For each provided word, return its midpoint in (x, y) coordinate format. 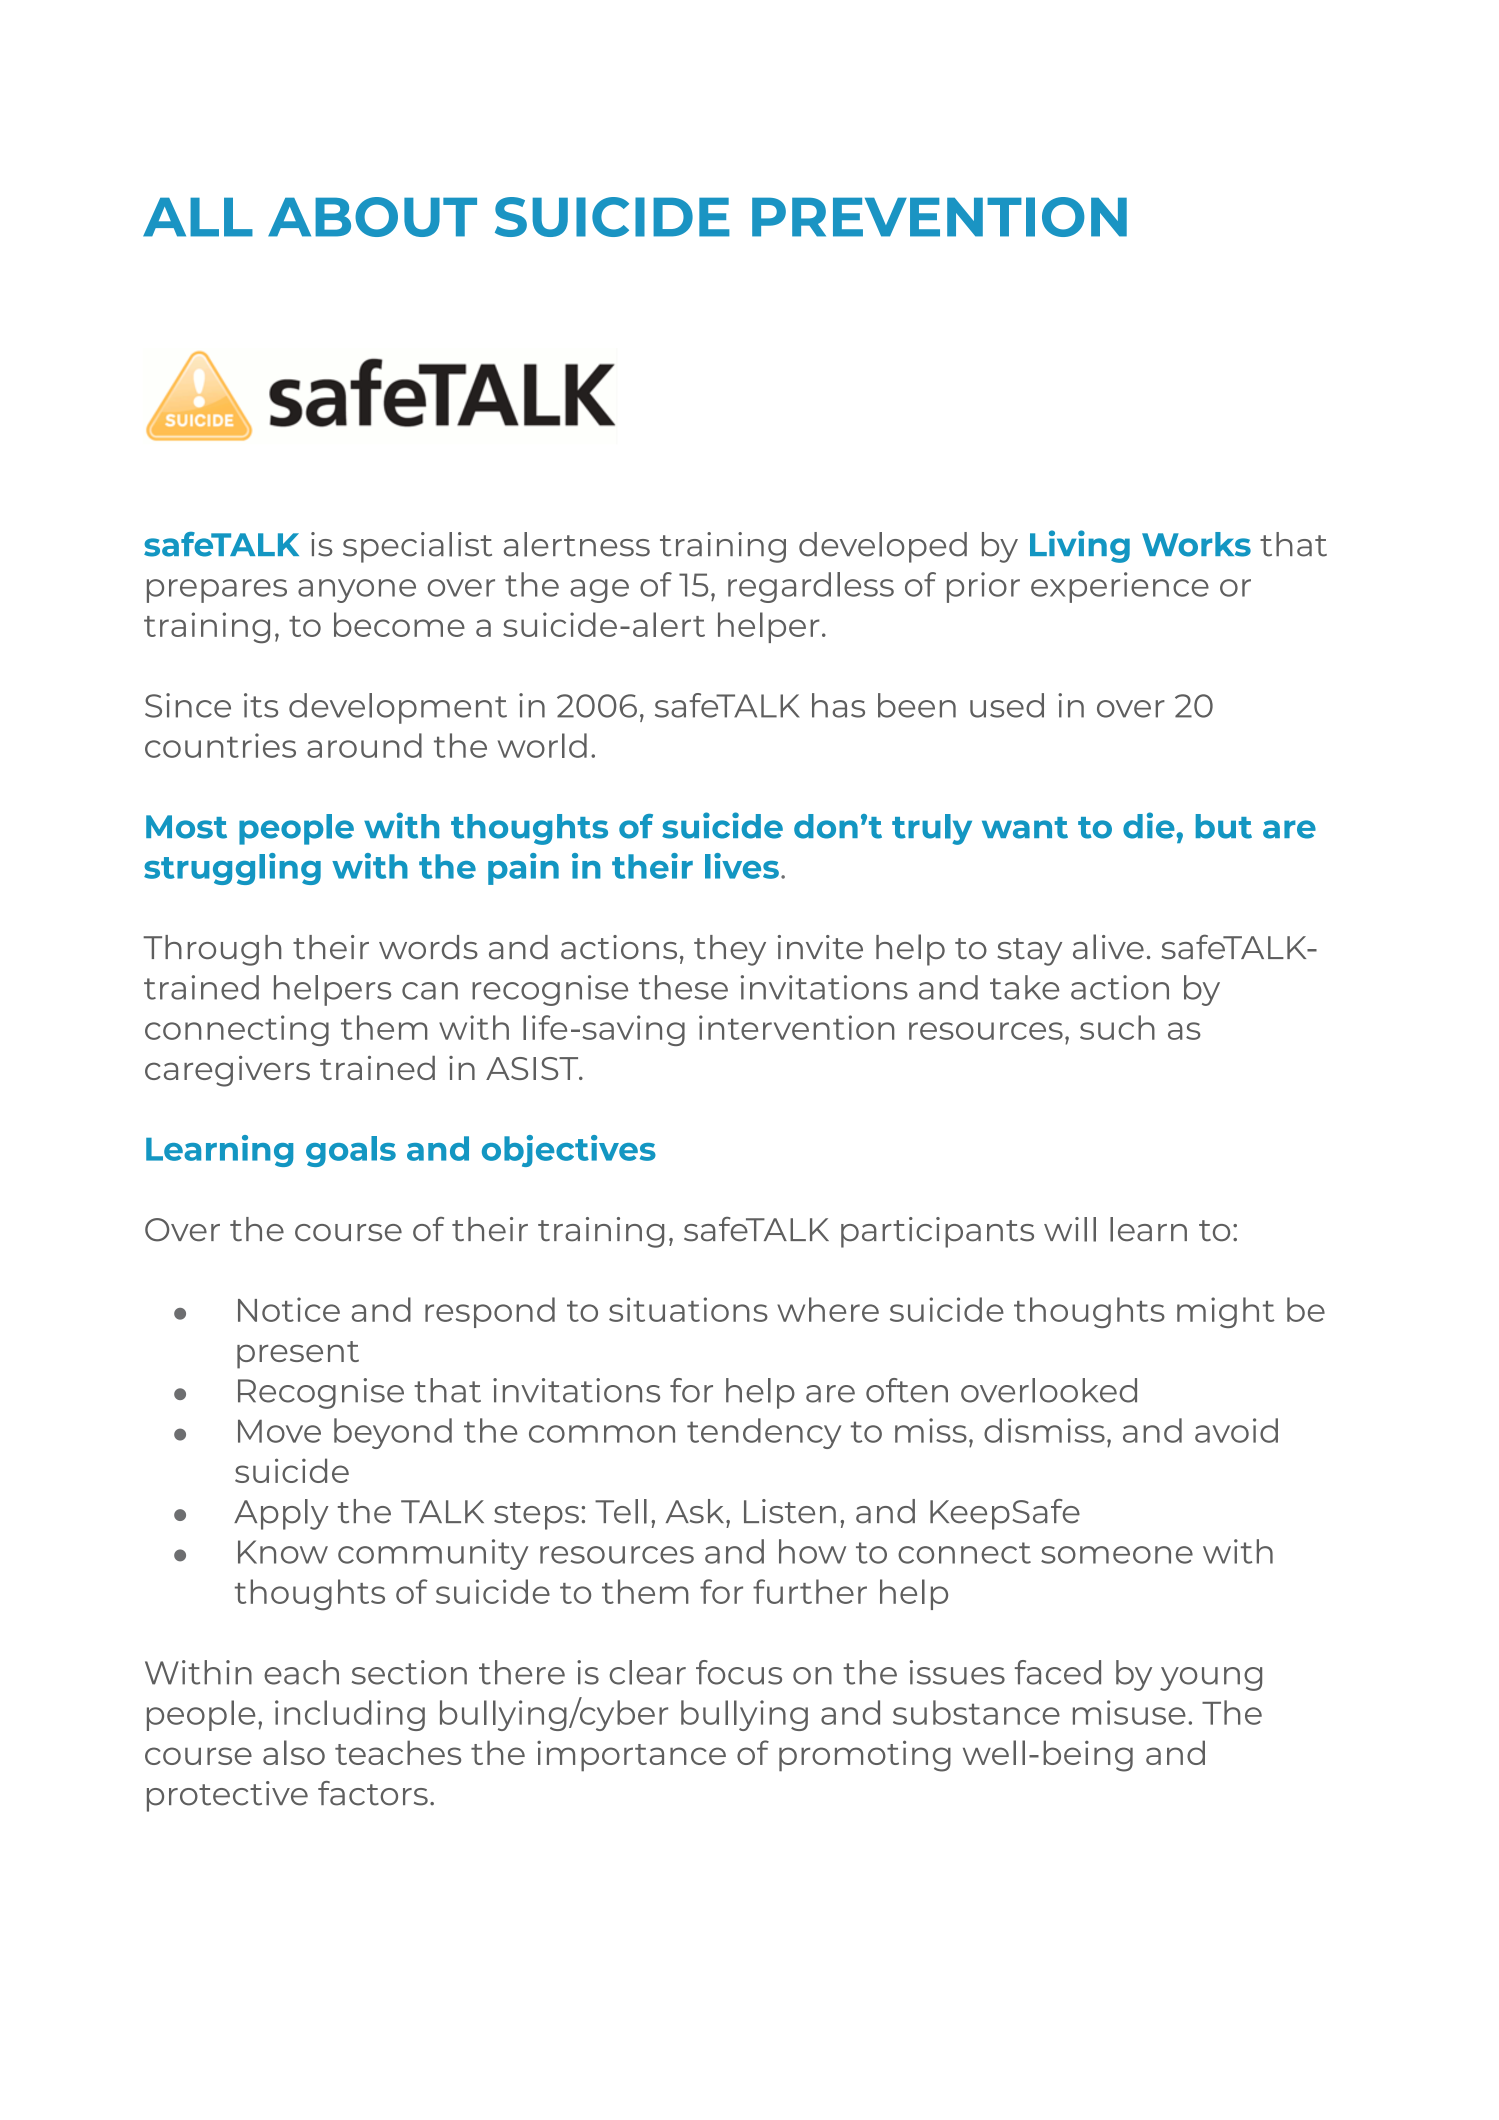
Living (1080, 546)
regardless (811, 587)
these (683, 987)
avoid (1236, 1430)
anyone (357, 591)
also (294, 1752)
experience (1120, 587)
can (430, 991)
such (1117, 1027)
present (298, 1355)
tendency (764, 1433)
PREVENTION (939, 217)
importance (631, 1756)
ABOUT (372, 217)
